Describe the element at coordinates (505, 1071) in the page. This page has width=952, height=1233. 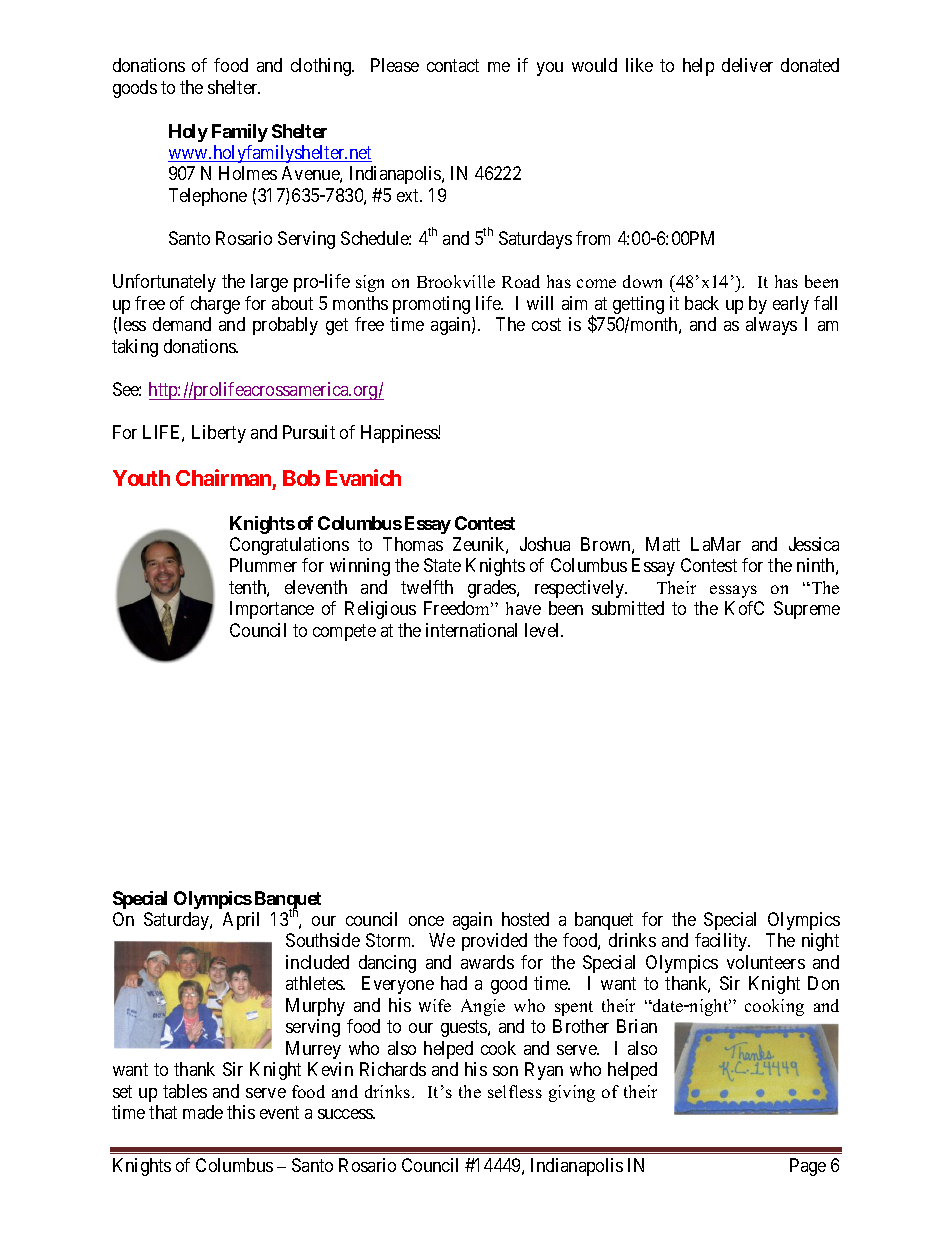
I see `son` at that location.
